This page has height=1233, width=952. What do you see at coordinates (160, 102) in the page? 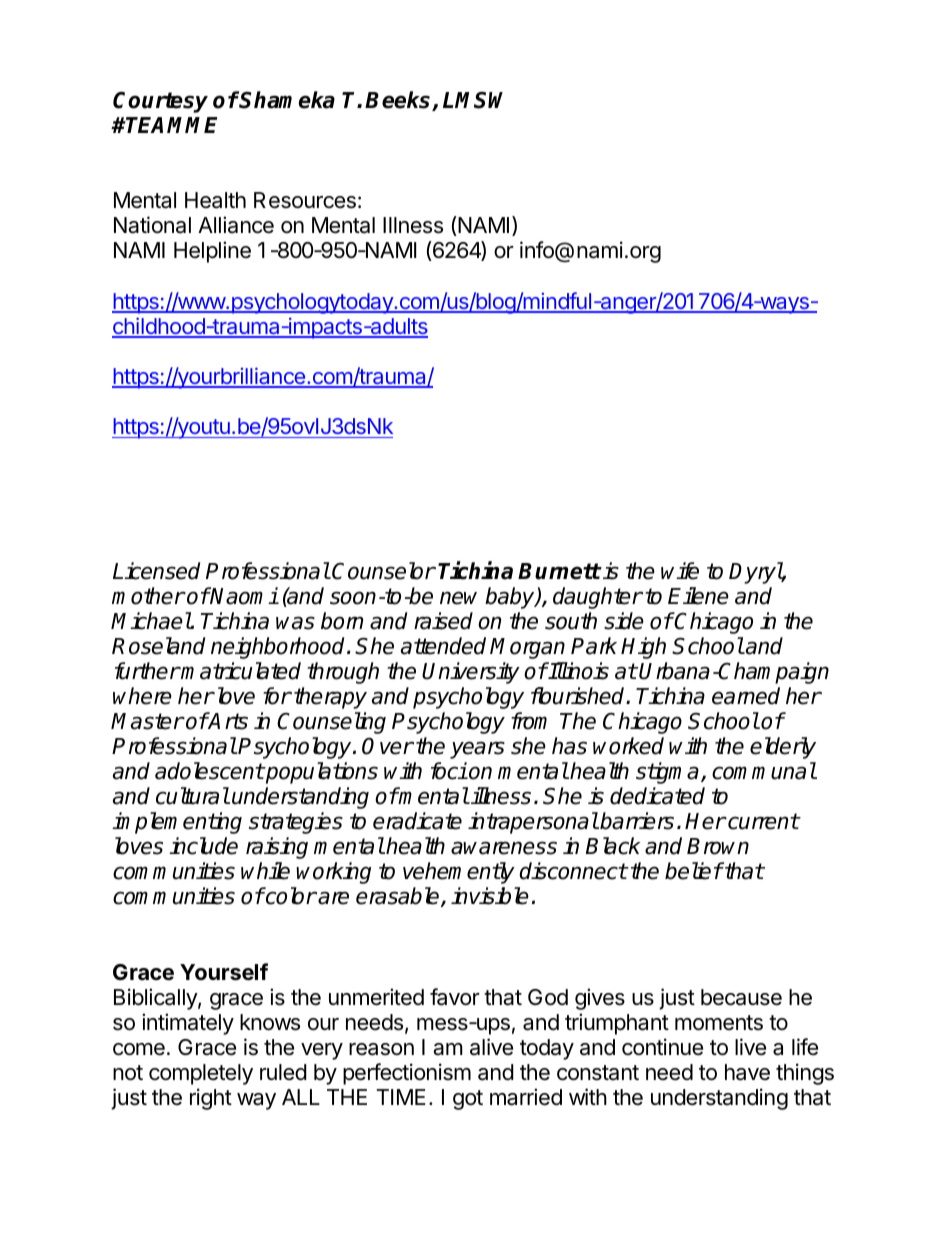
I see `Courtesy` at bounding box center [160, 102].
